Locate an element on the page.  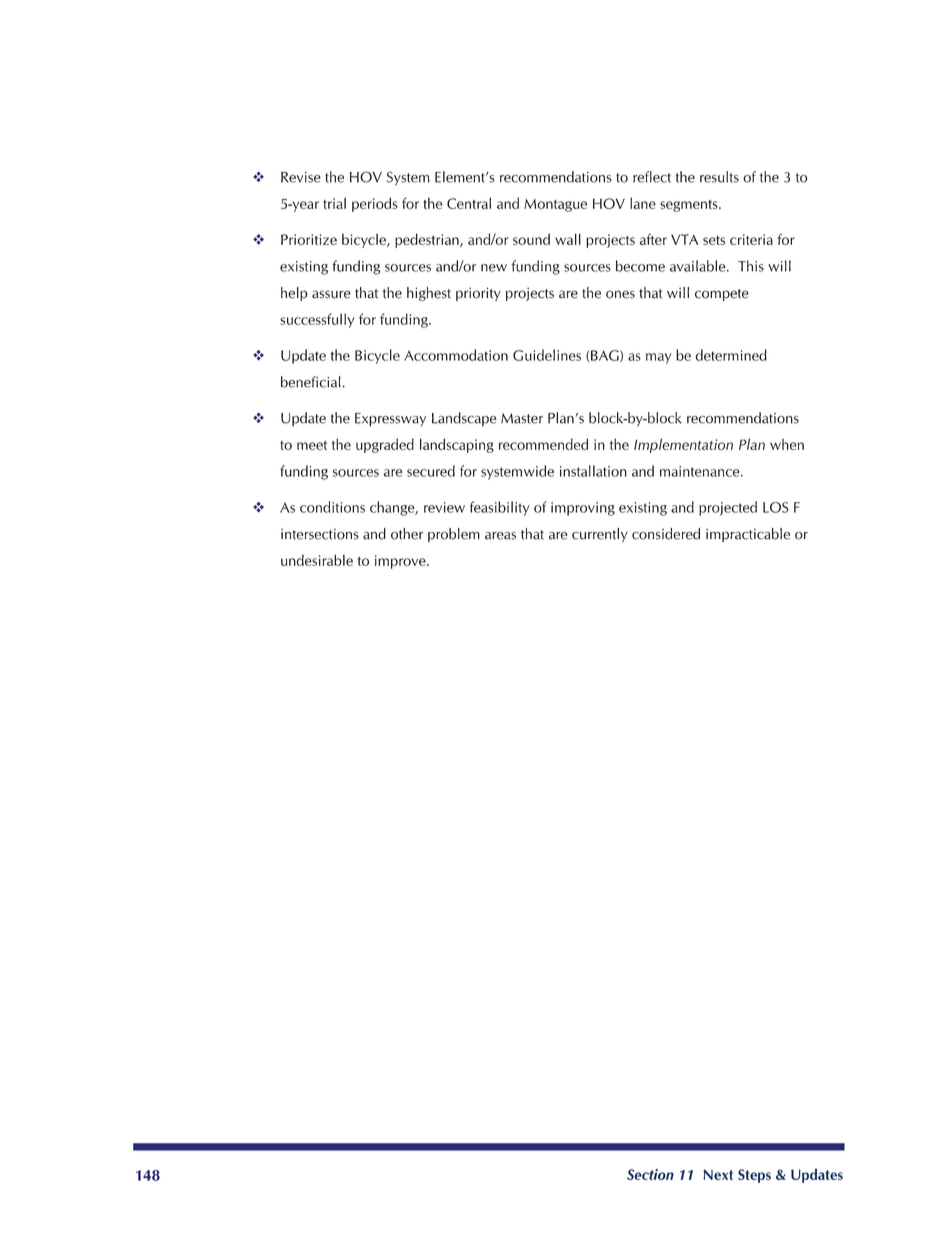
impracticable is located at coordinates (748, 535).
